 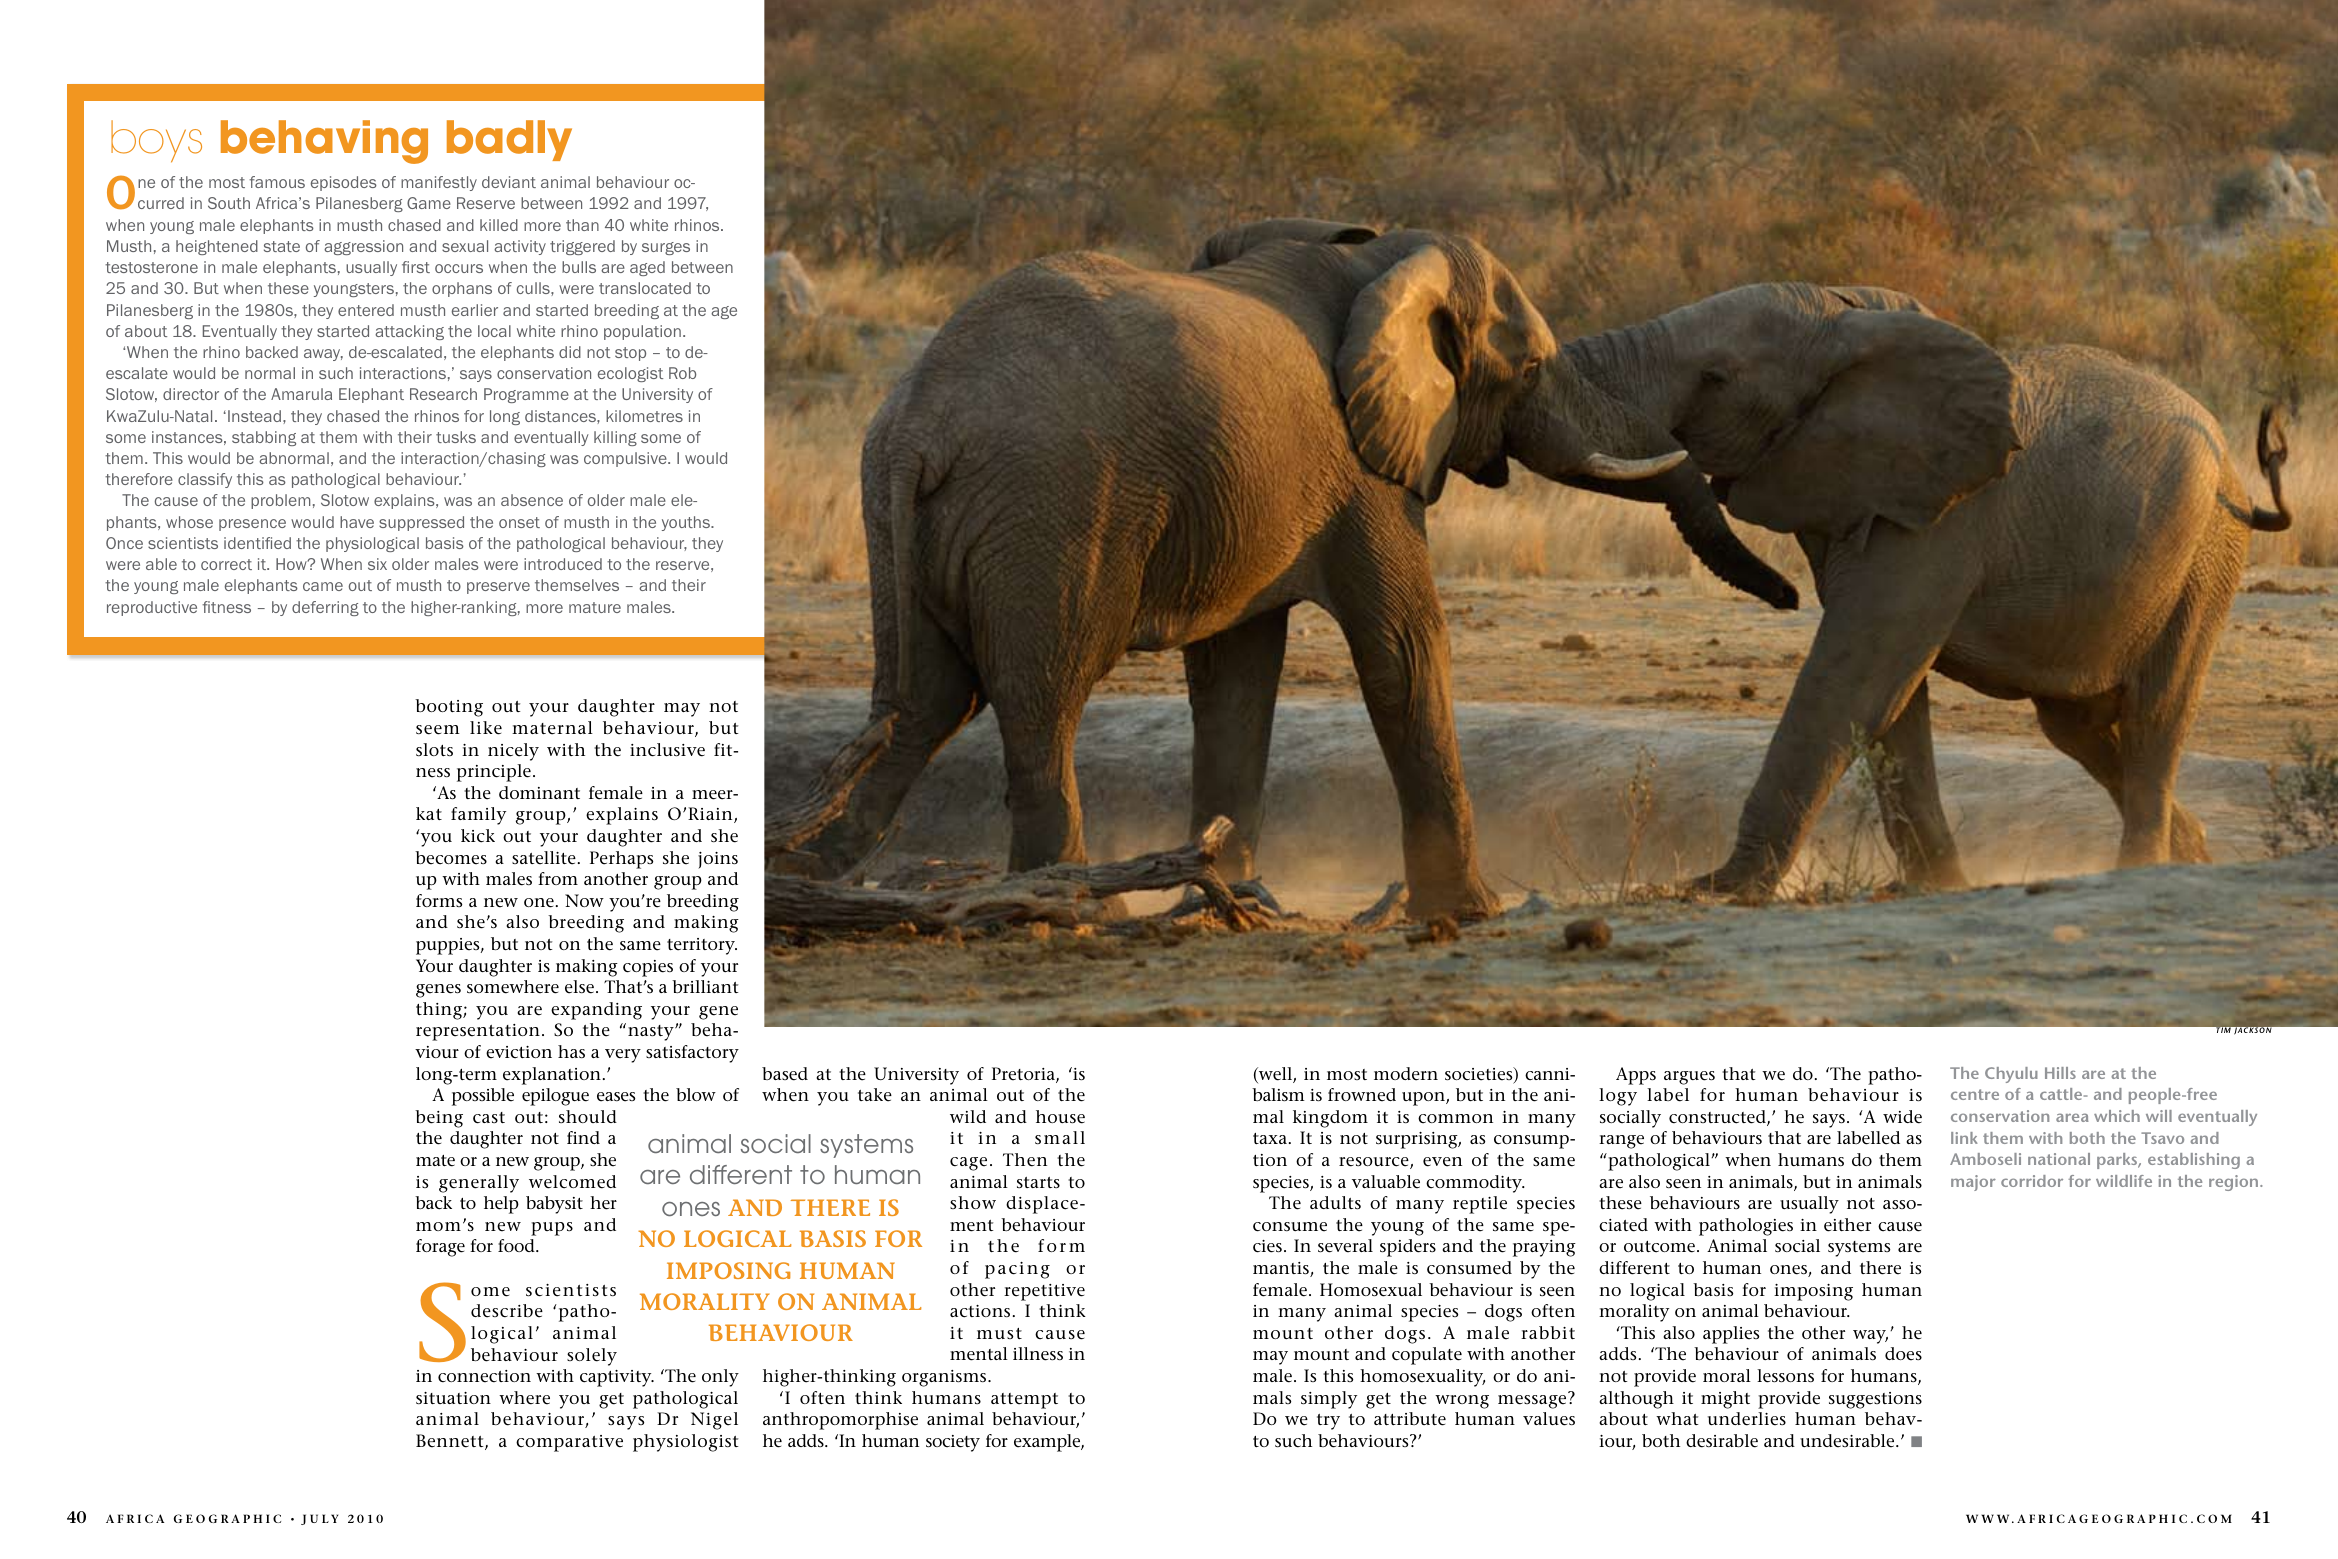 I want to click on aged, so click(x=647, y=268).
